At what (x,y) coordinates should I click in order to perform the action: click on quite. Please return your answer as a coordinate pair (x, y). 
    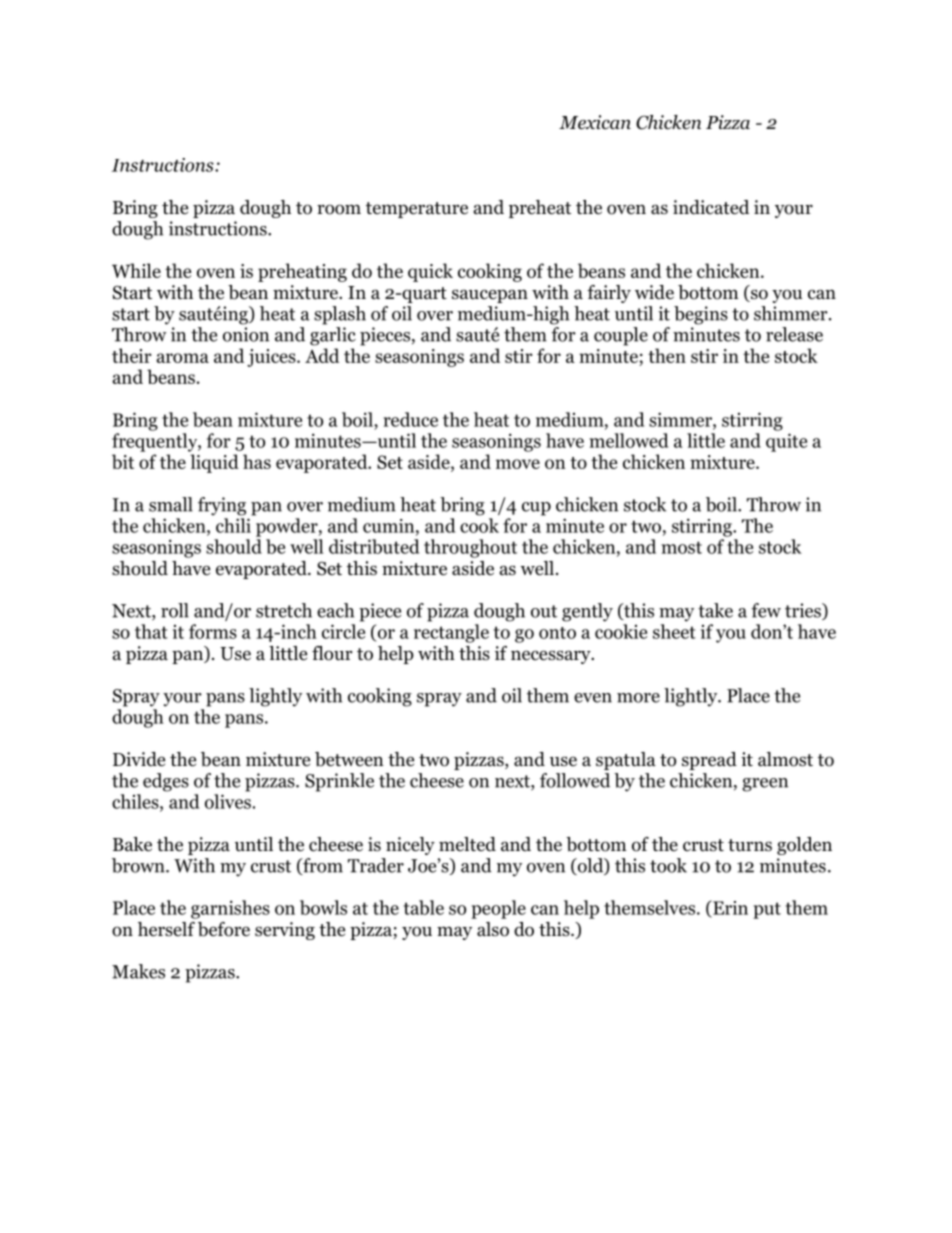
    Looking at the image, I should click on (786, 442).
